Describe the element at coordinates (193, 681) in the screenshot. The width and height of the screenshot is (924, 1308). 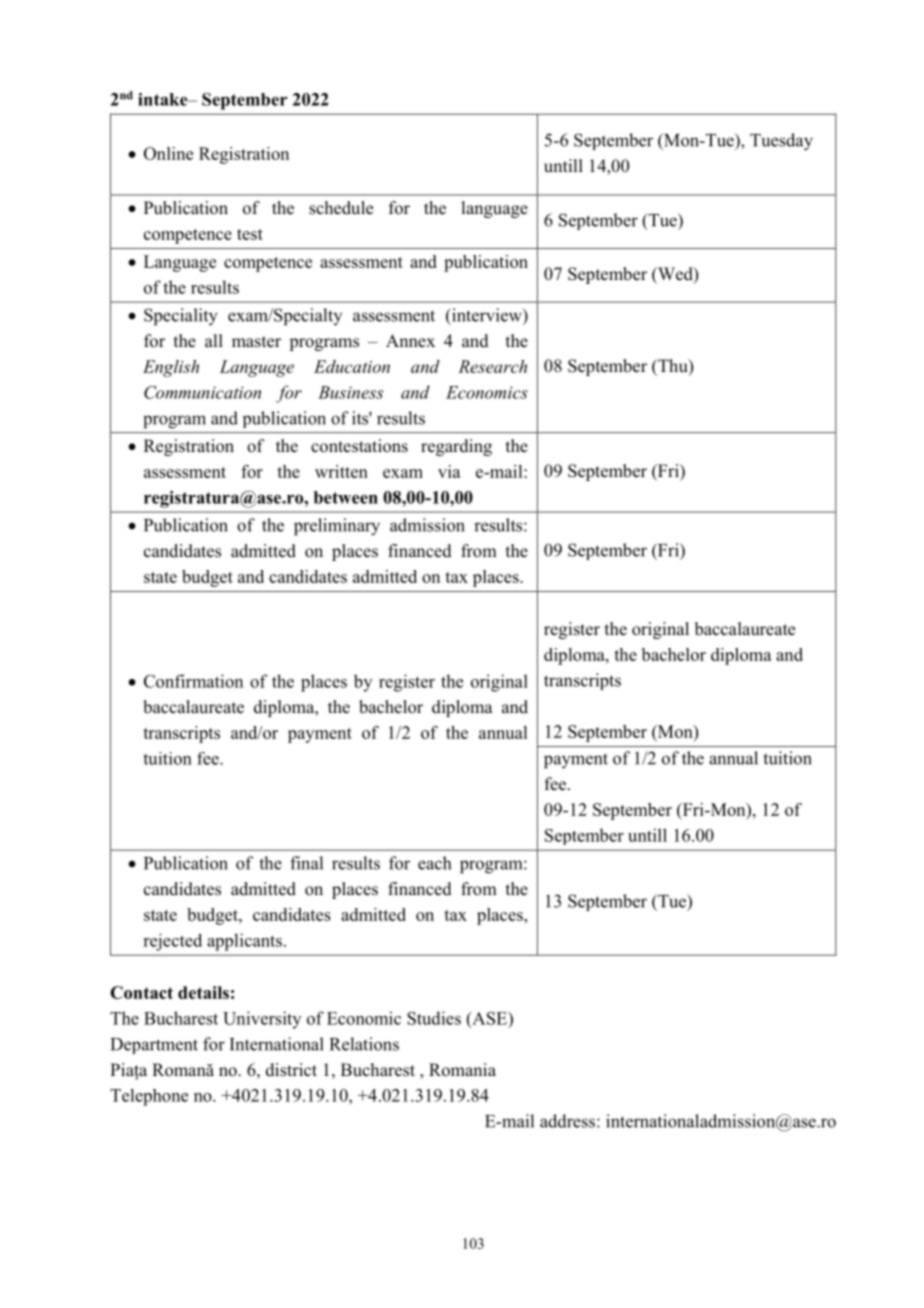
I see `Confirmation` at that location.
